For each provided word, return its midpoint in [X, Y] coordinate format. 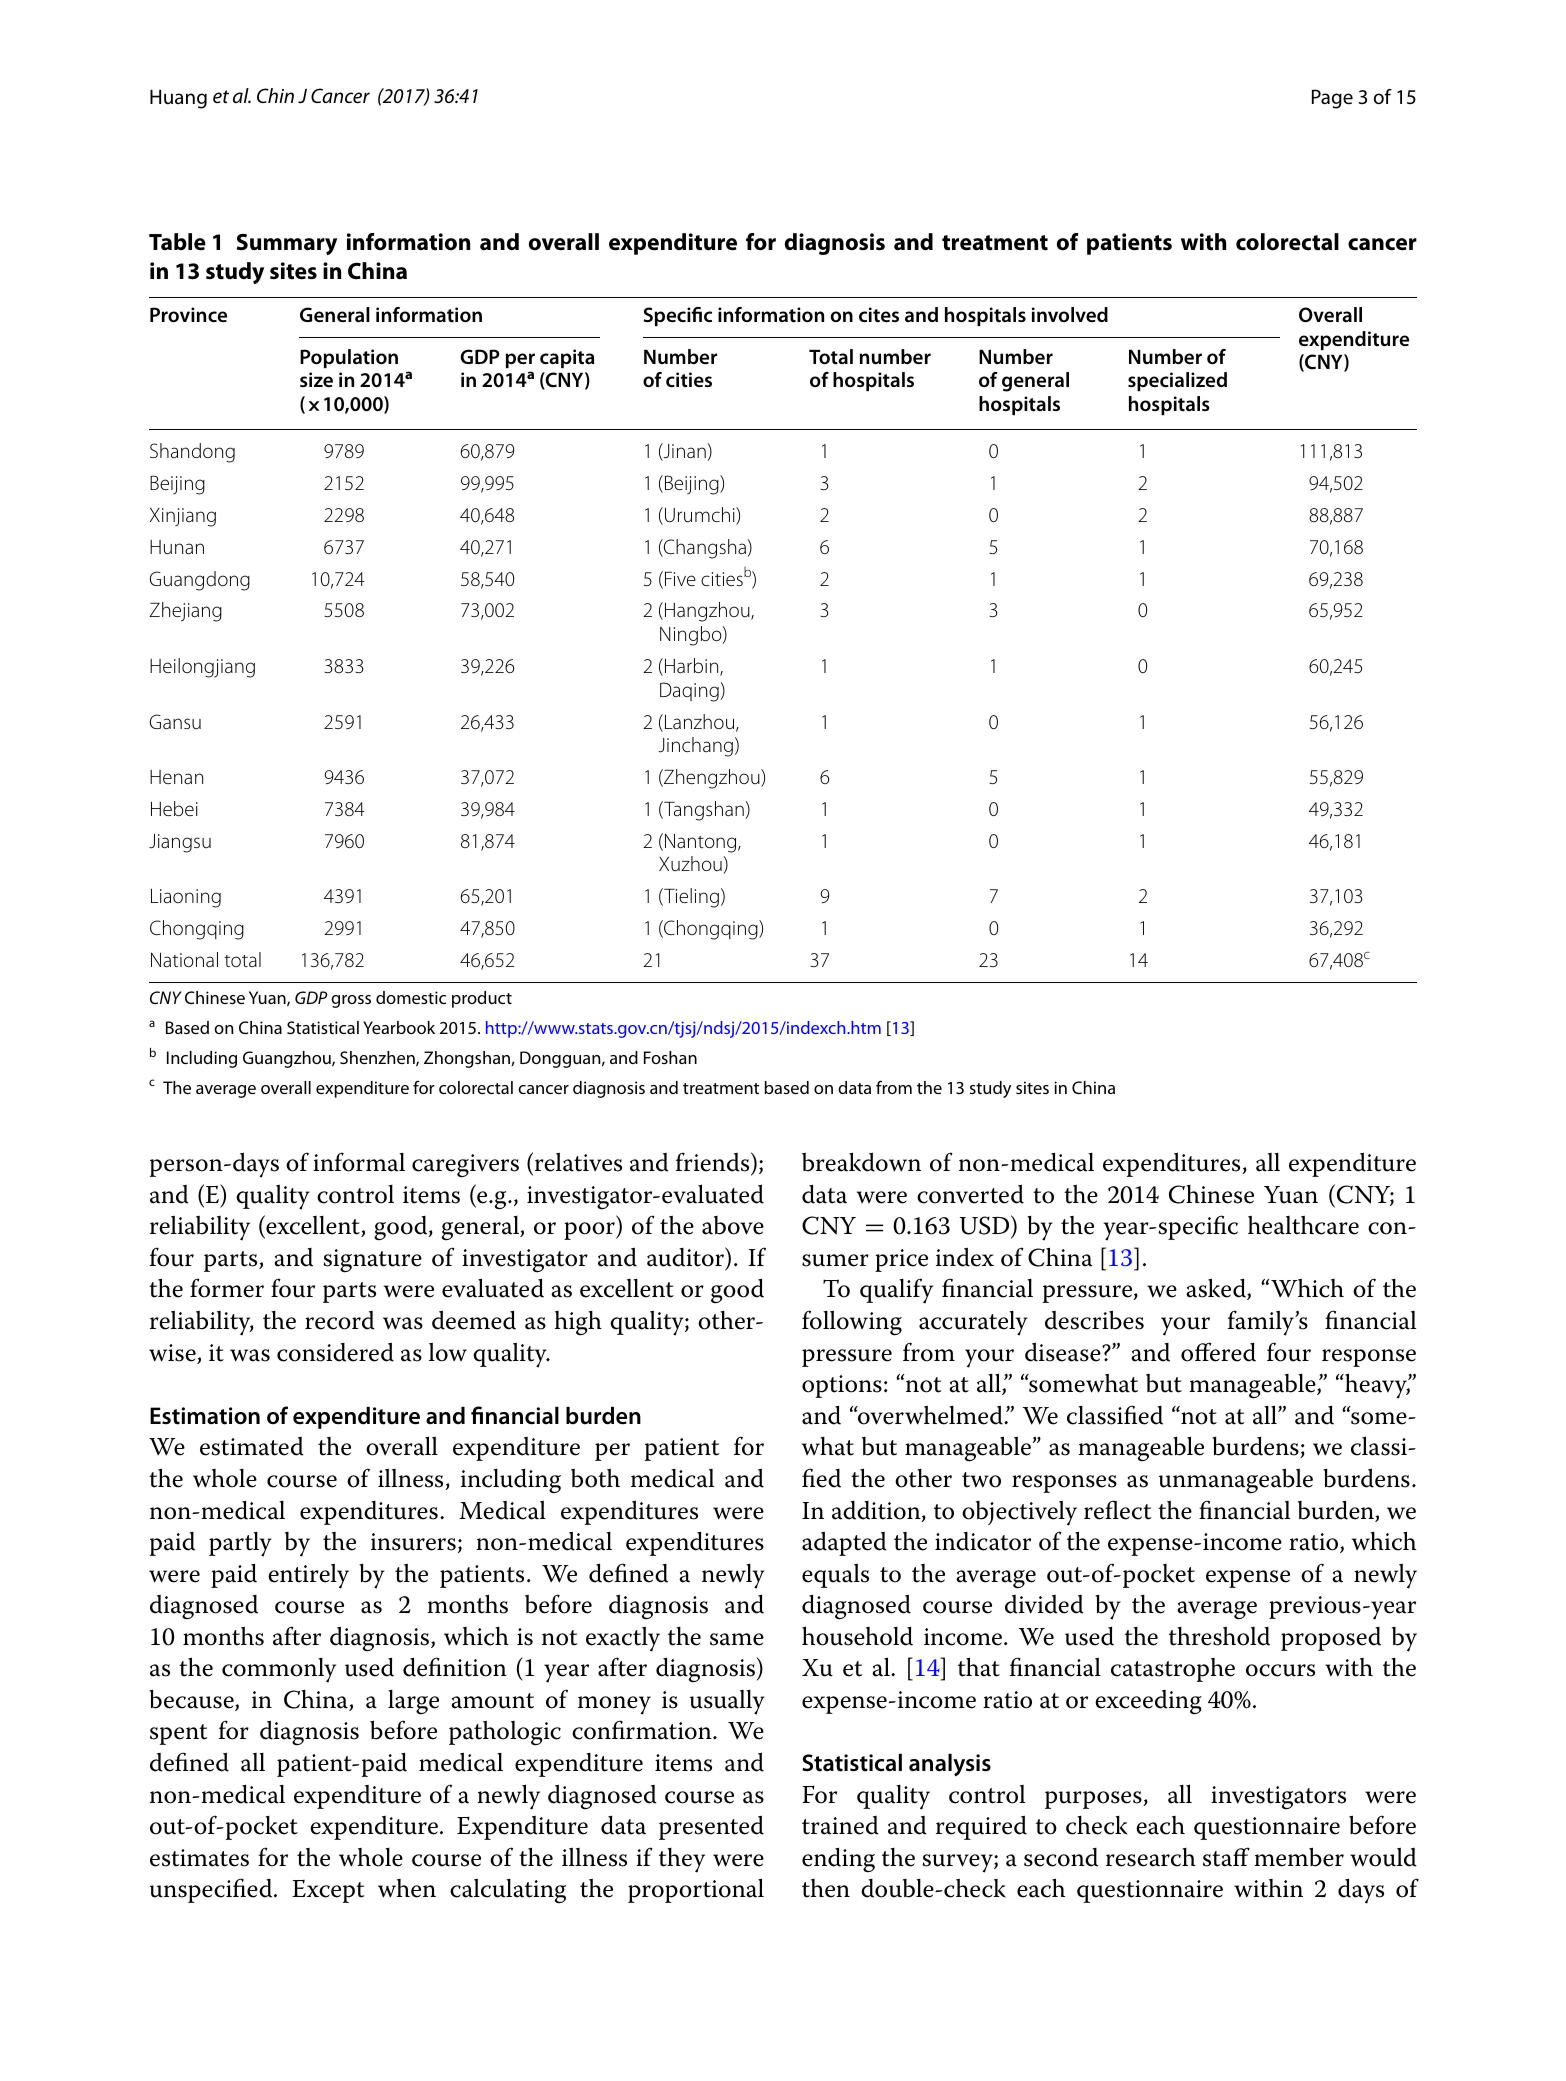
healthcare [1303, 1225]
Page [1332, 99]
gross [351, 1001]
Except [328, 1891]
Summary [287, 244]
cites [879, 314]
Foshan [670, 1057]
